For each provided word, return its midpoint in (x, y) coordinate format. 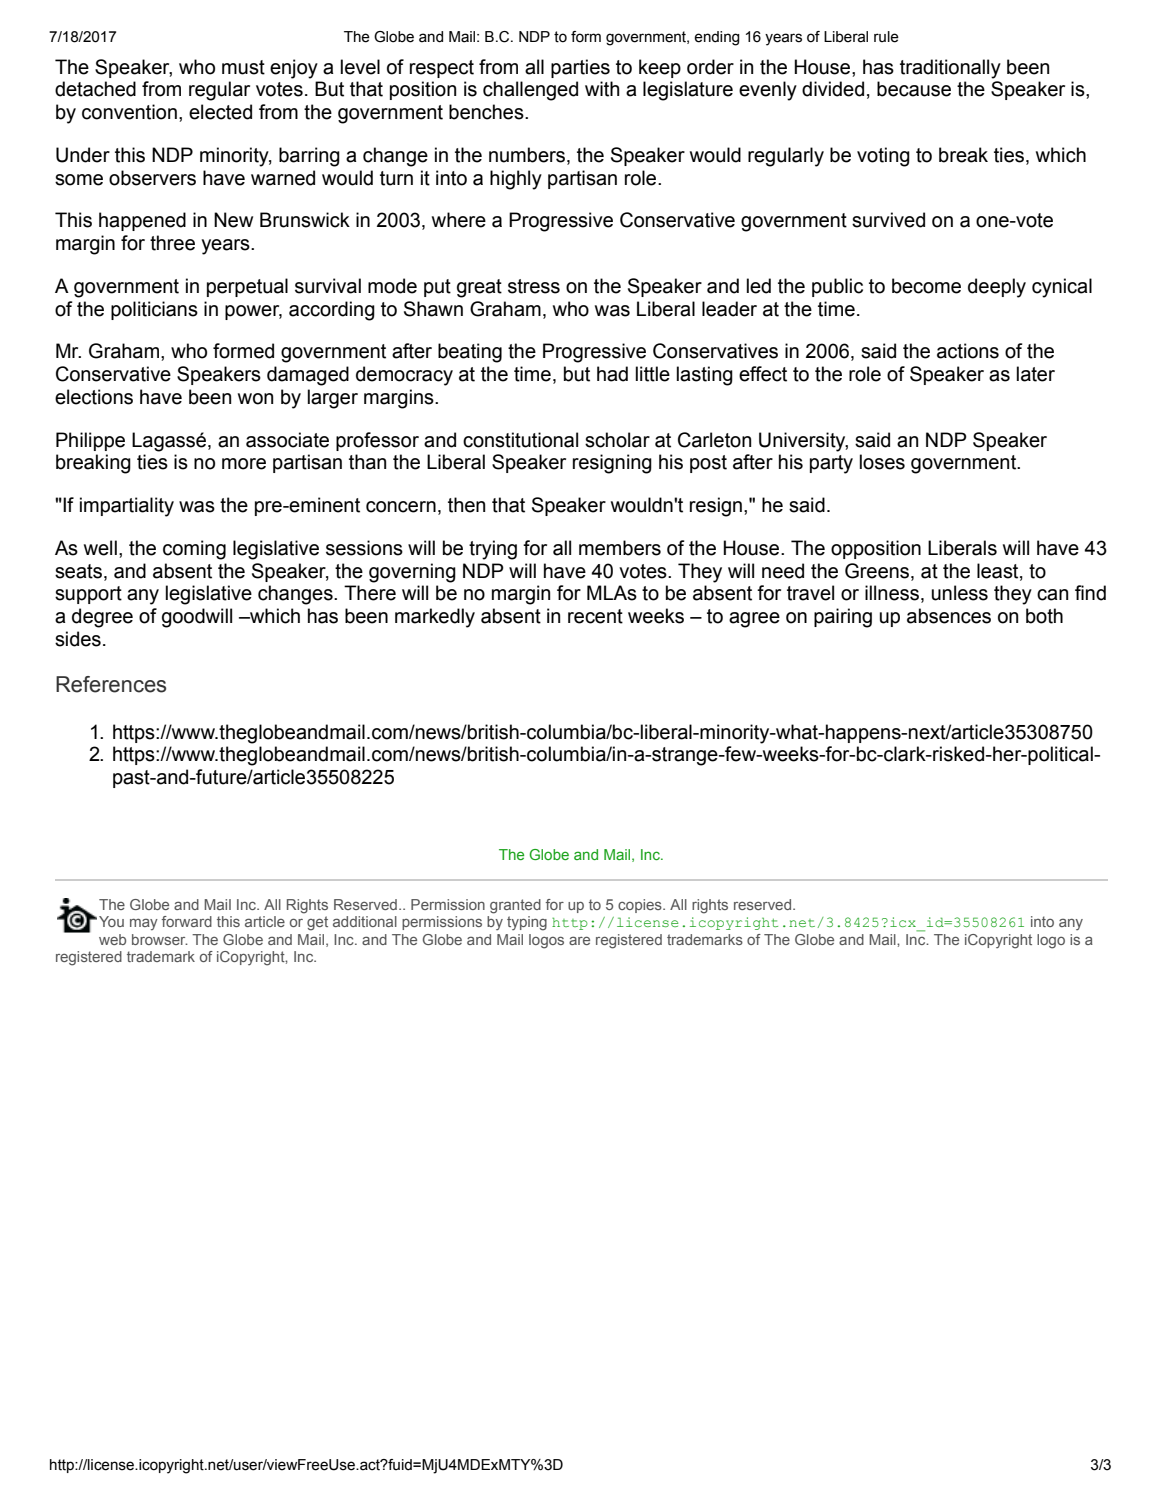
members (620, 548)
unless (960, 593)
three (172, 243)
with (602, 89)
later (1036, 374)
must (243, 67)
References (111, 684)
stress (534, 286)
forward (187, 921)
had (612, 374)
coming (194, 550)
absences (949, 616)
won (255, 399)
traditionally (950, 69)
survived (888, 220)
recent (595, 616)
